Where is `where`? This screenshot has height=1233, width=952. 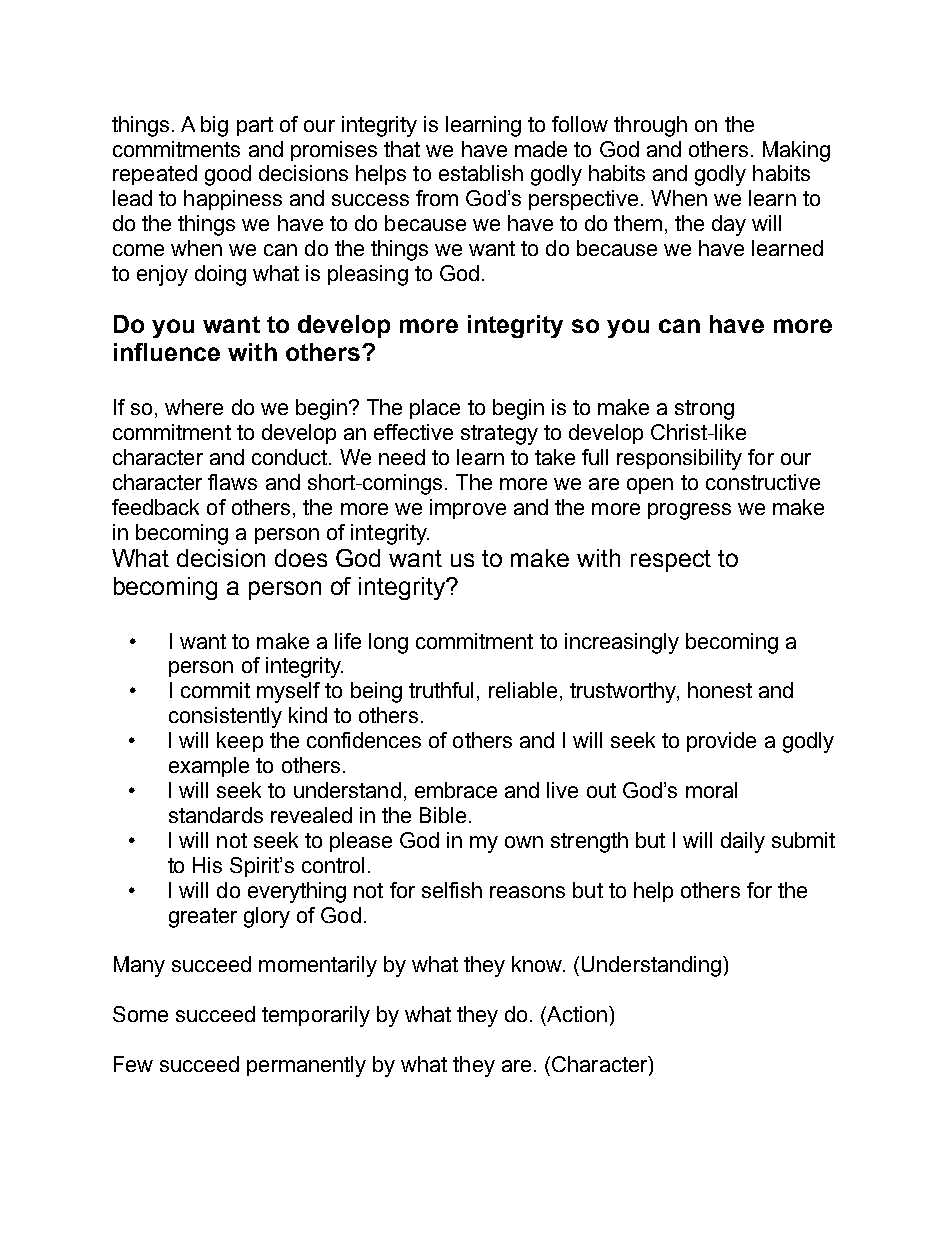
where is located at coordinates (194, 407).
